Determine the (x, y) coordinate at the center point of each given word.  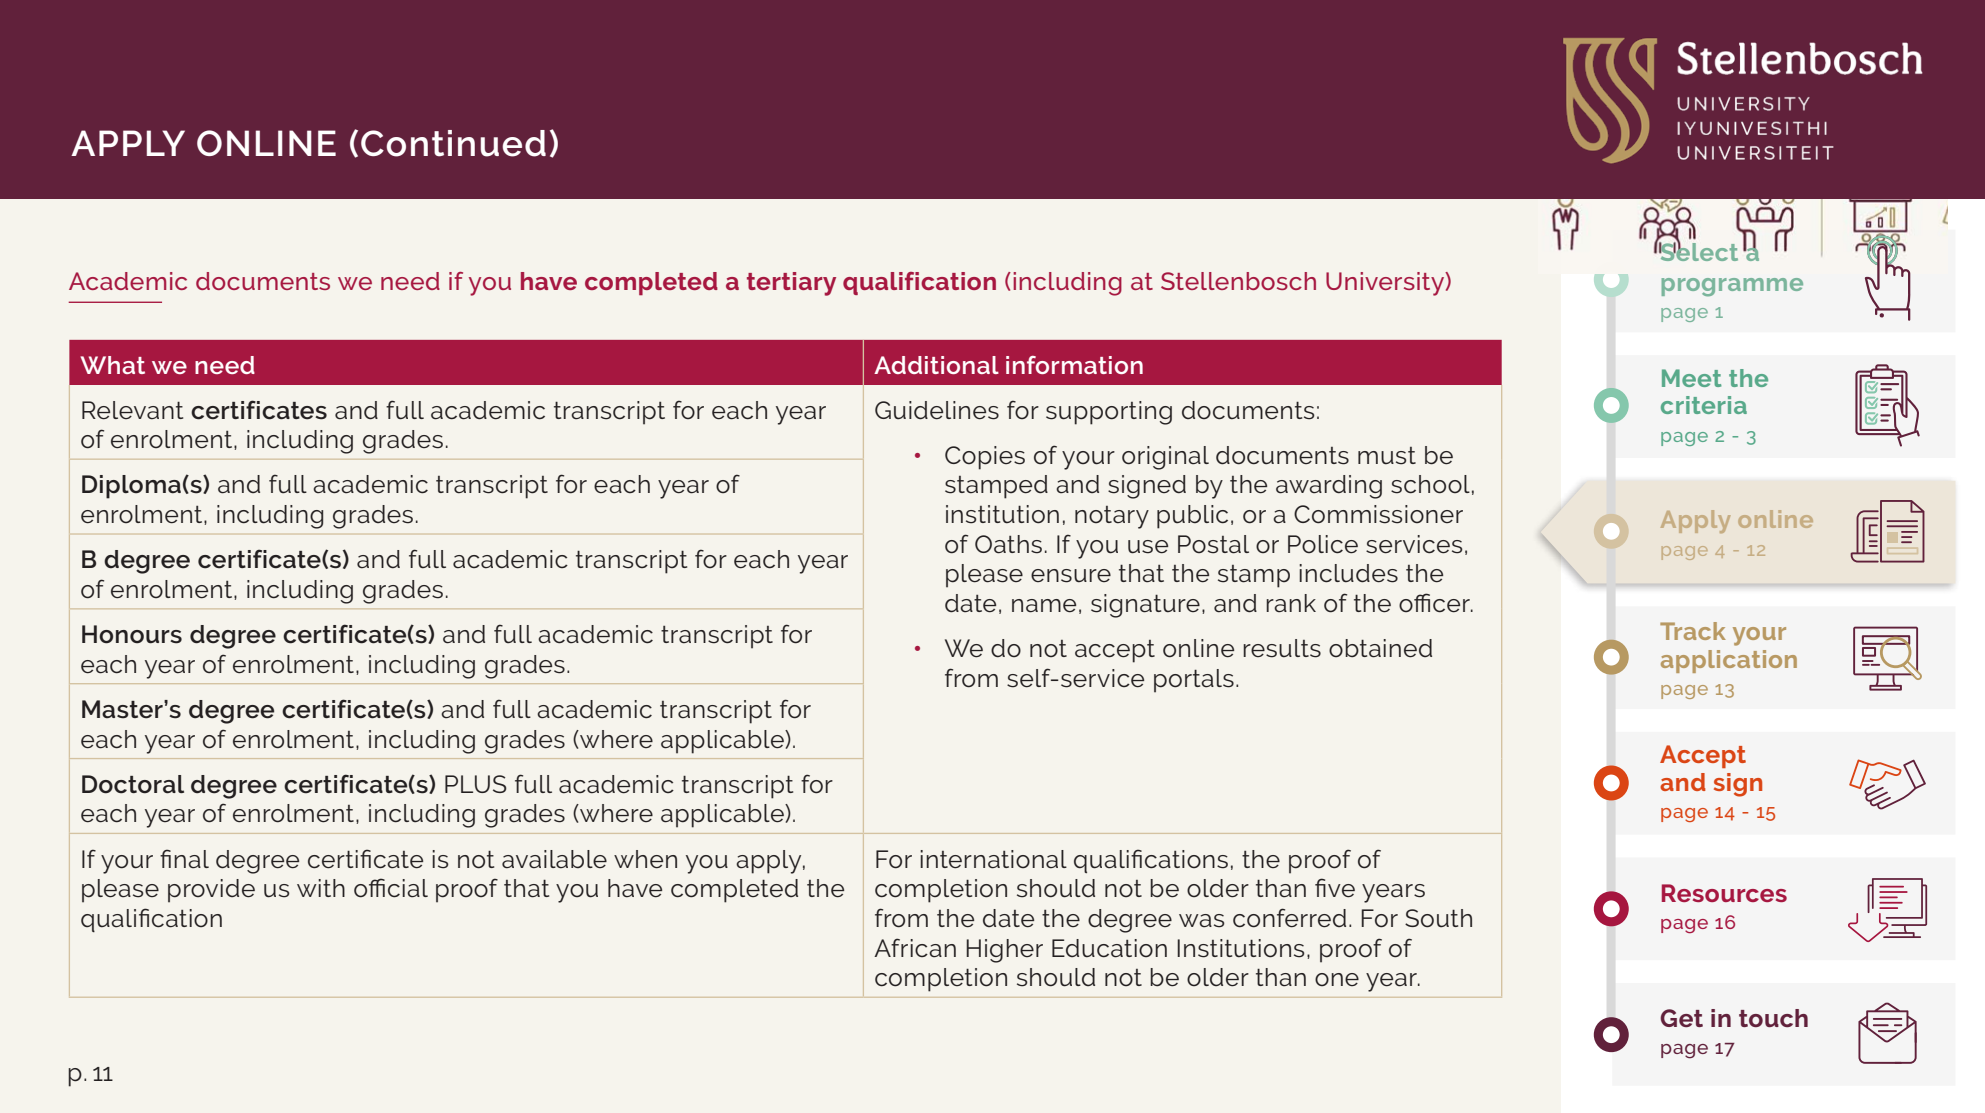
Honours (132, 634)
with (321, 888)
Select (1698, 251)
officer (1435, 603)
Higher (1004, 951)
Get (1681, 1018)
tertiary (791, 284)
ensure (1071, 576)
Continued (453, 143)
